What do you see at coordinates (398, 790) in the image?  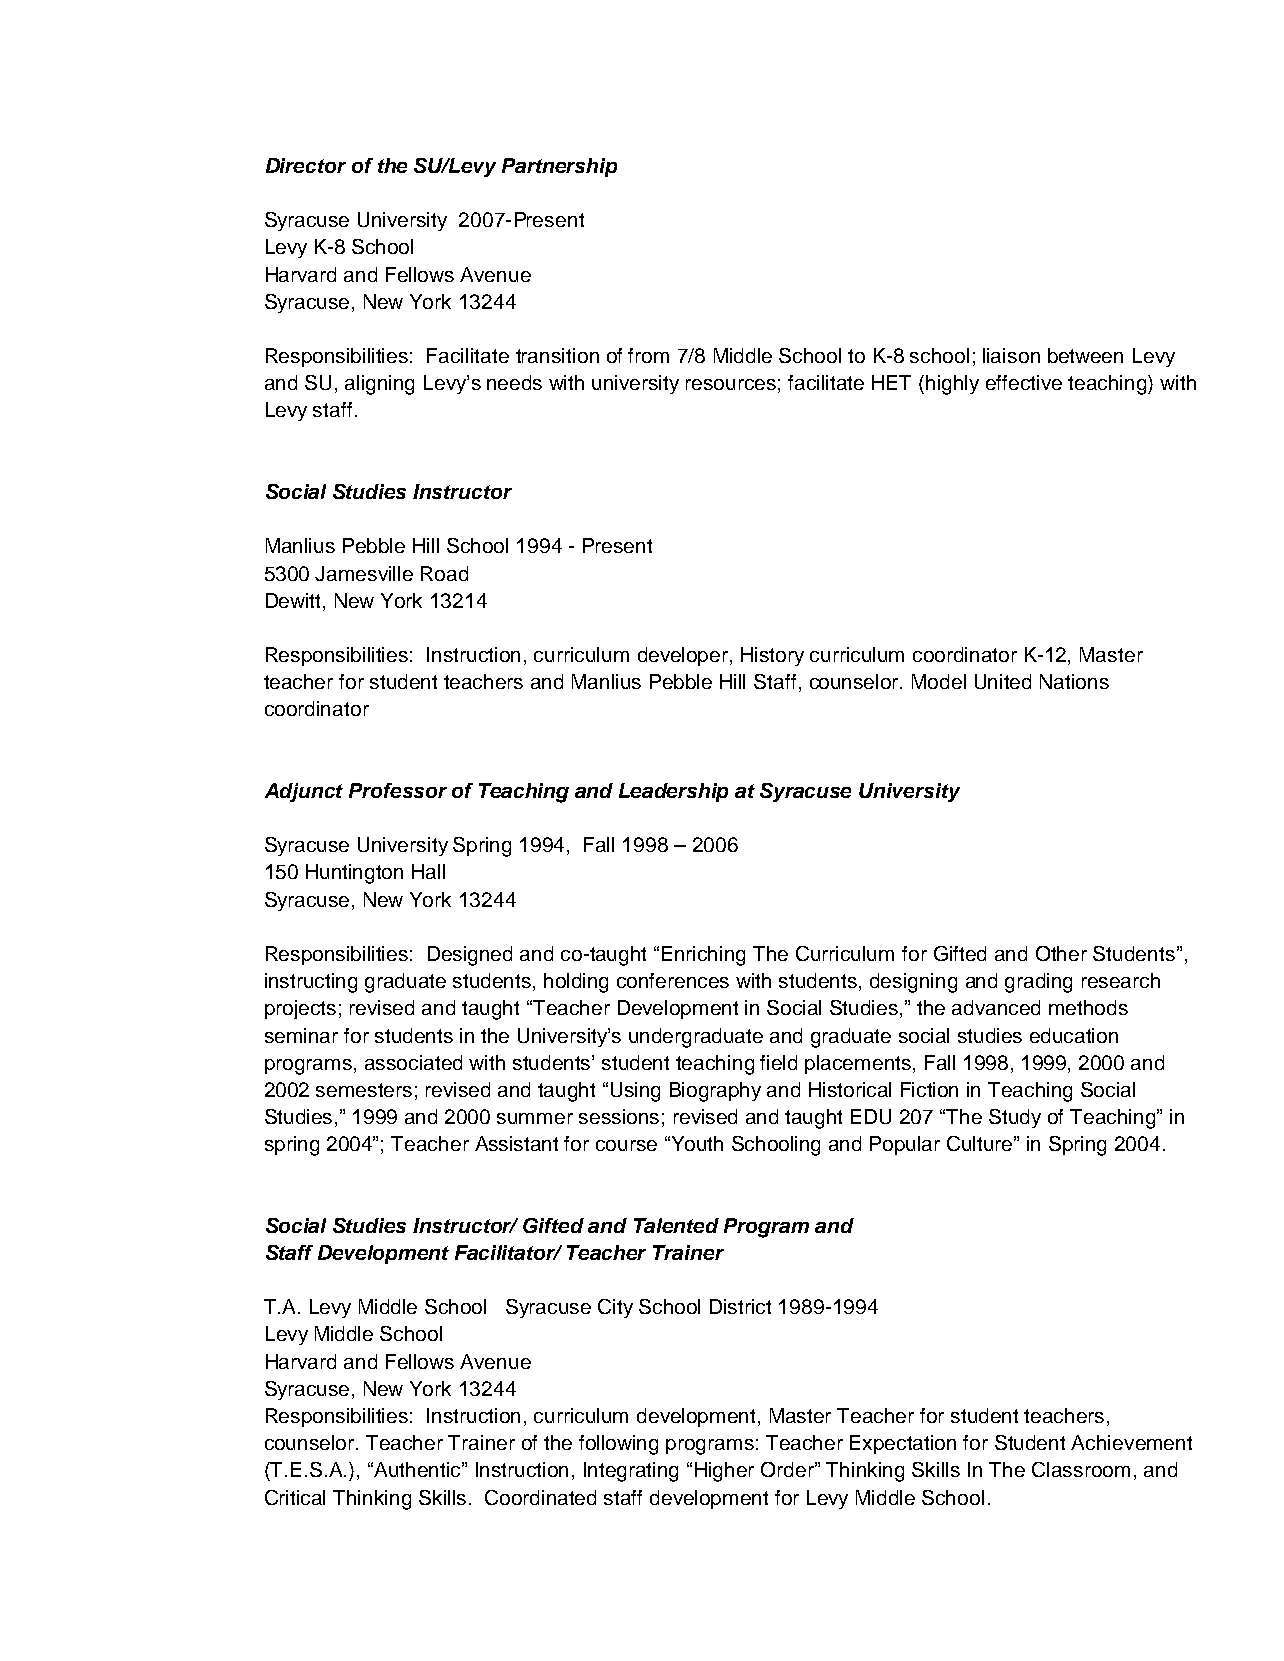 I see `Professor` at bounding box center [398, 790].
